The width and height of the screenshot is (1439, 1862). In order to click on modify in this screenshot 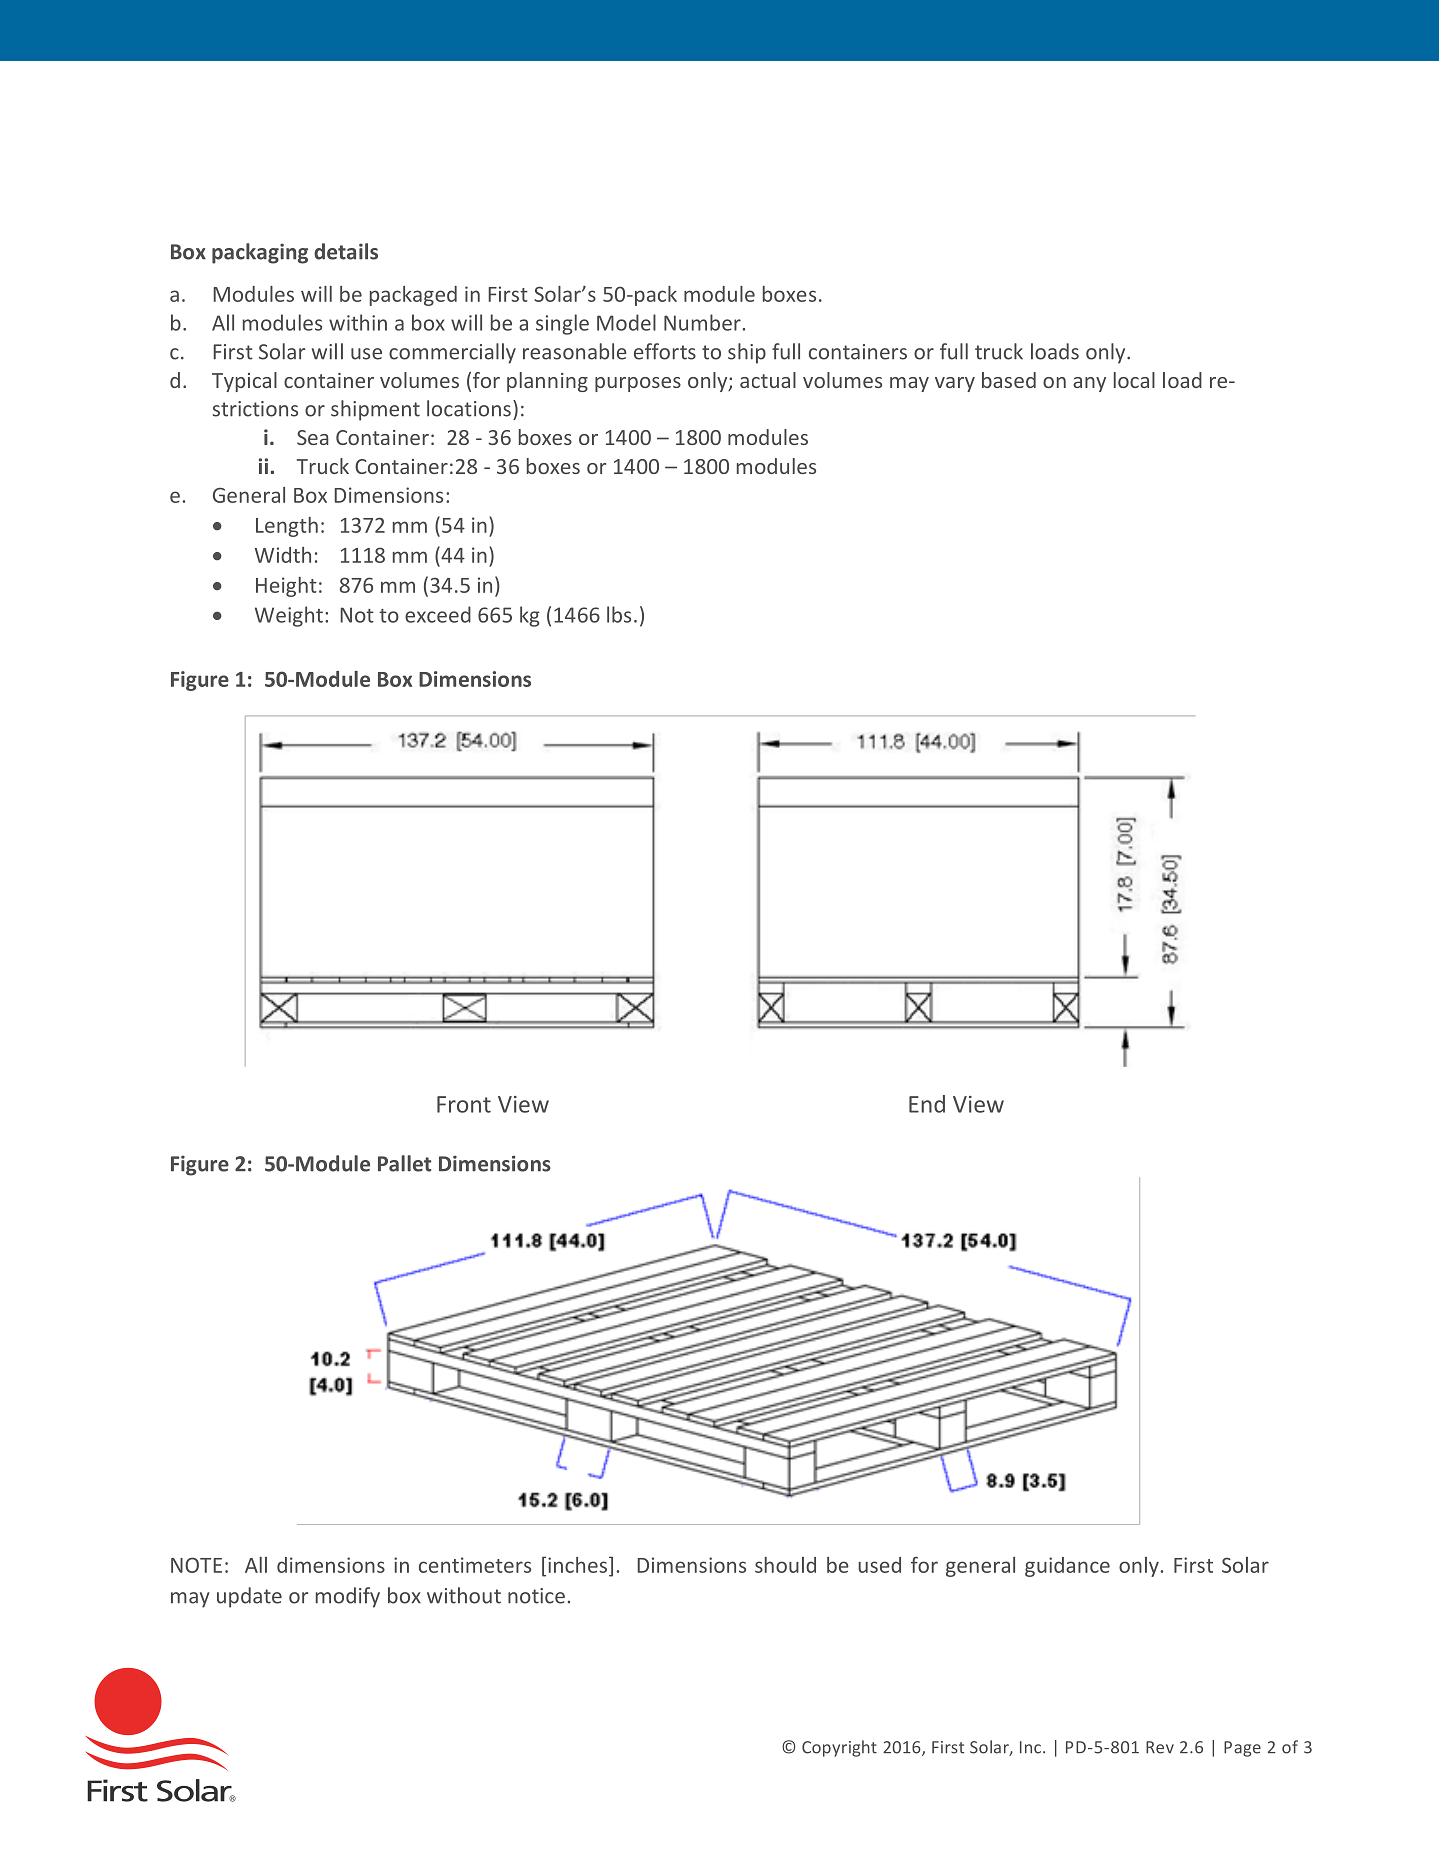, I will do `click(348, 1597)`.
